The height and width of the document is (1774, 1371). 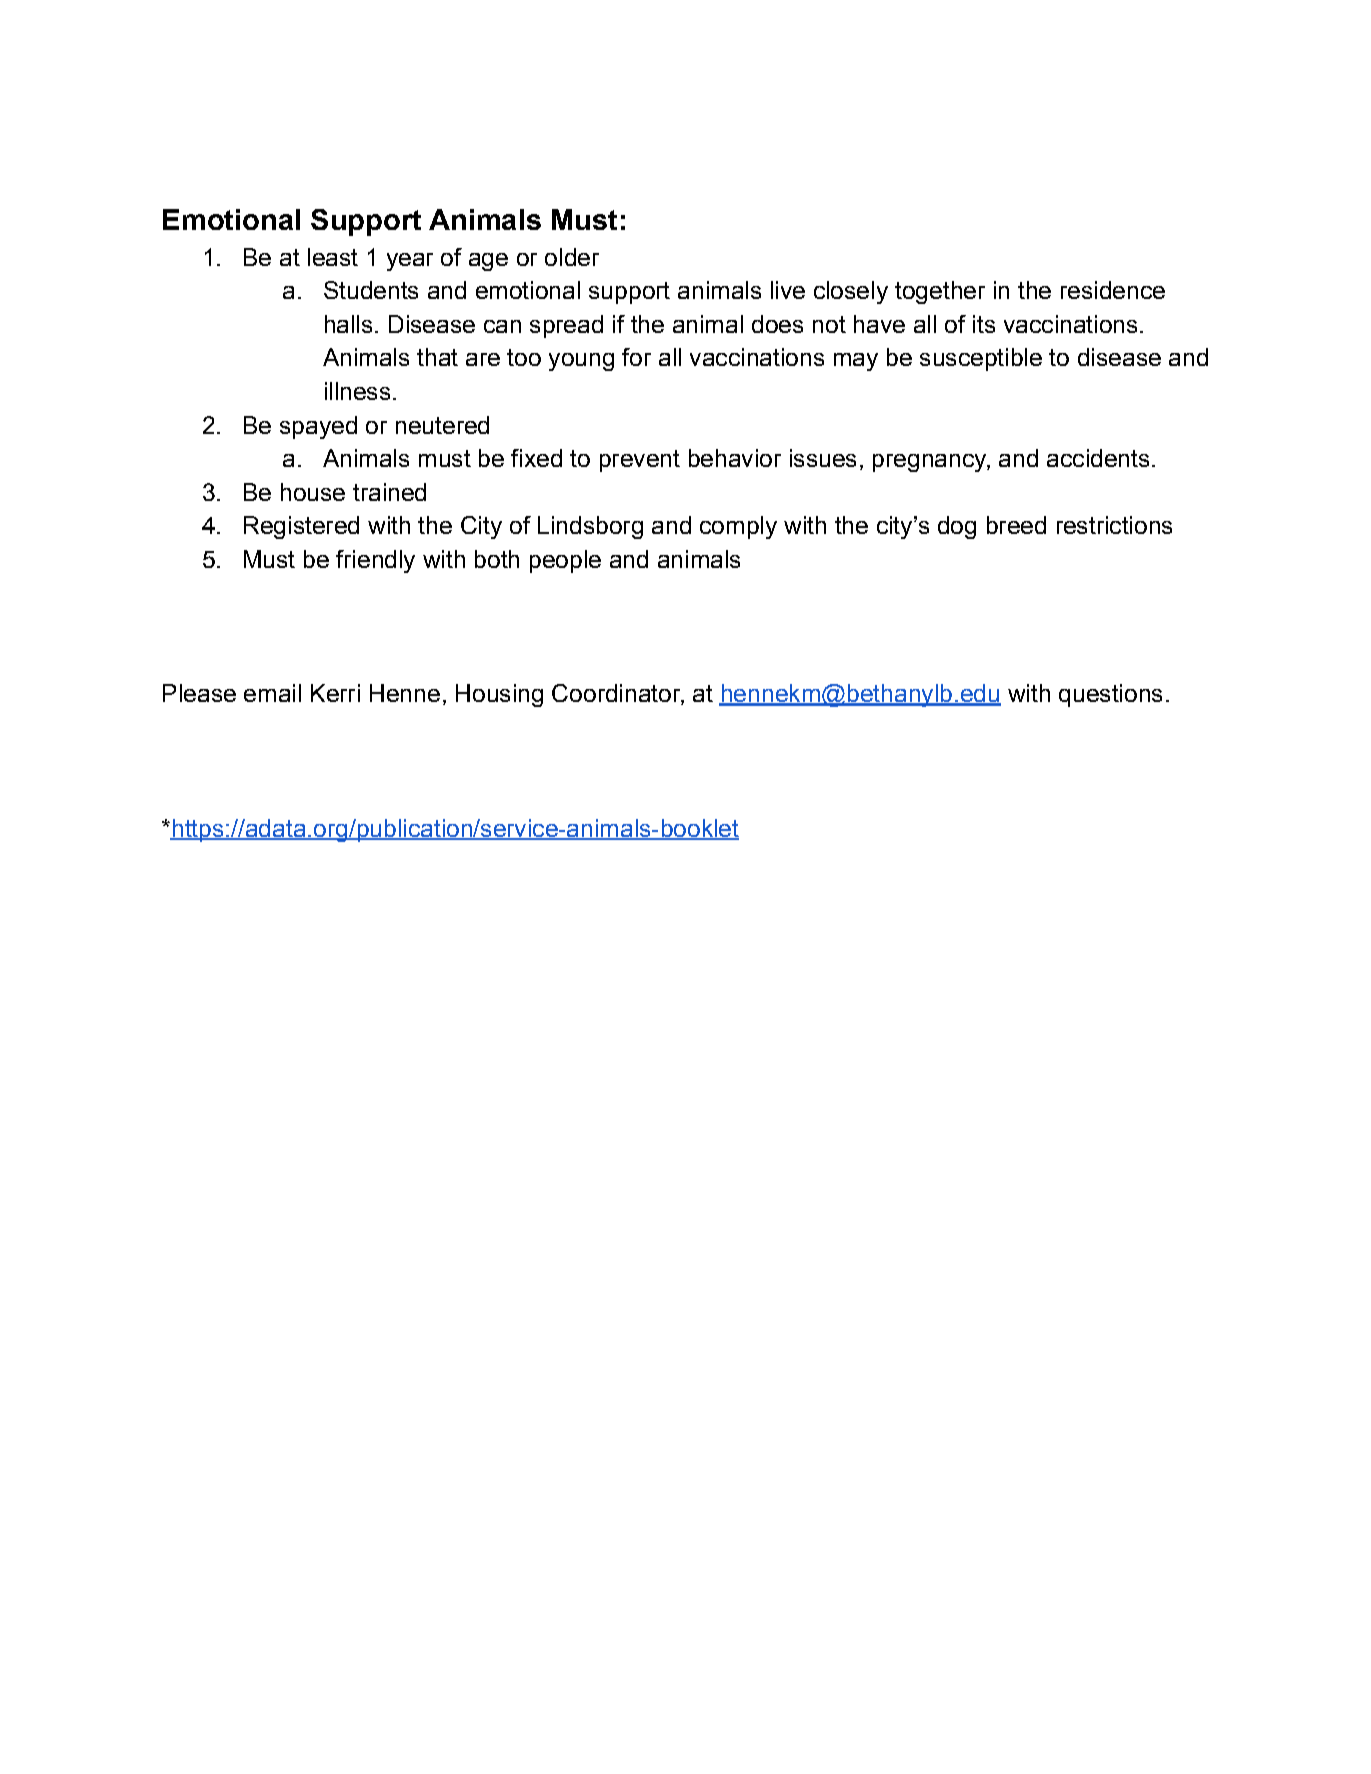 I want to click on together, so click(x=940, y=292).
